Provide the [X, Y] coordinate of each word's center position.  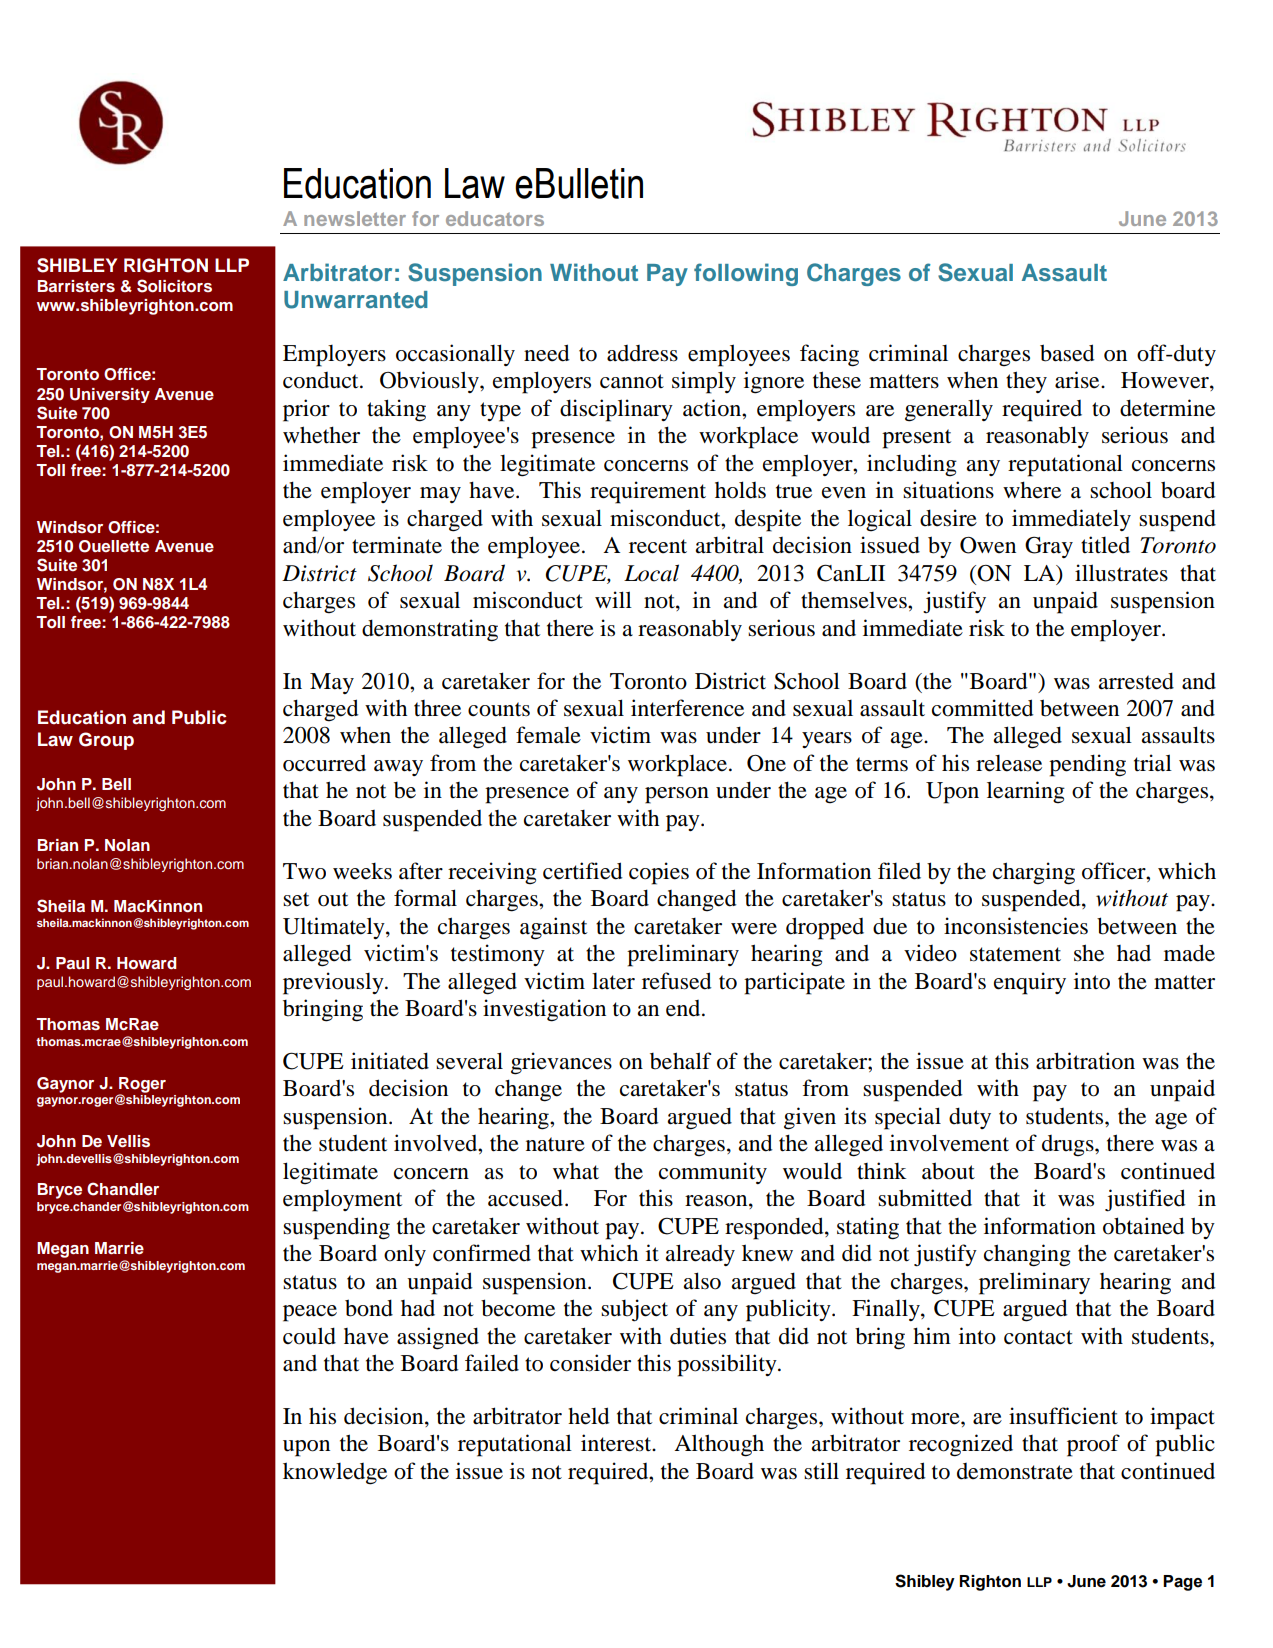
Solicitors [174, 286]
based [1067, 353]
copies [659, 873]
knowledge [335, 1473]
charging [1034, 873]
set [296, 899]
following [746, 274]
